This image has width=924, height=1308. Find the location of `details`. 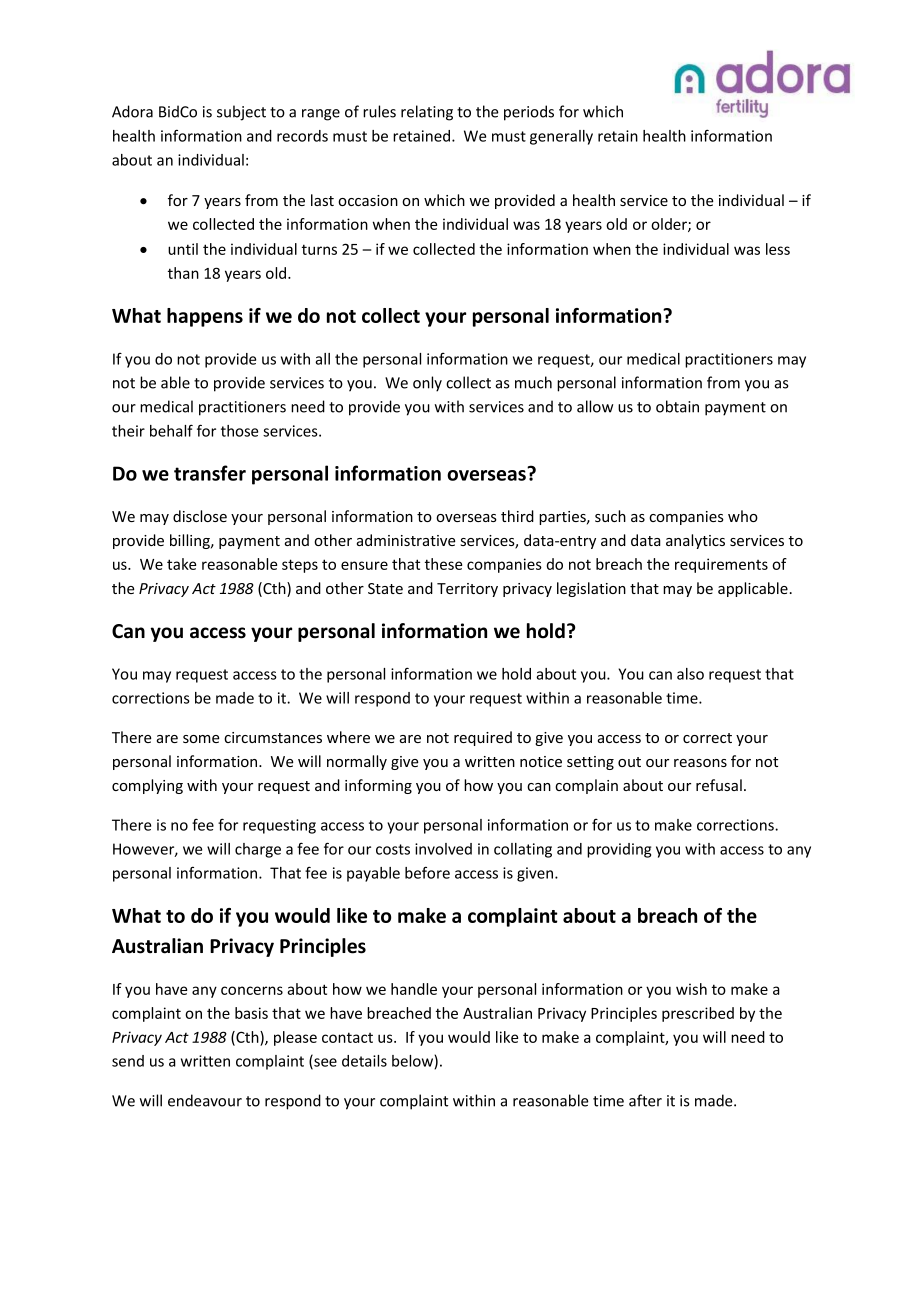

details is located at coordinates (364, 1061).
